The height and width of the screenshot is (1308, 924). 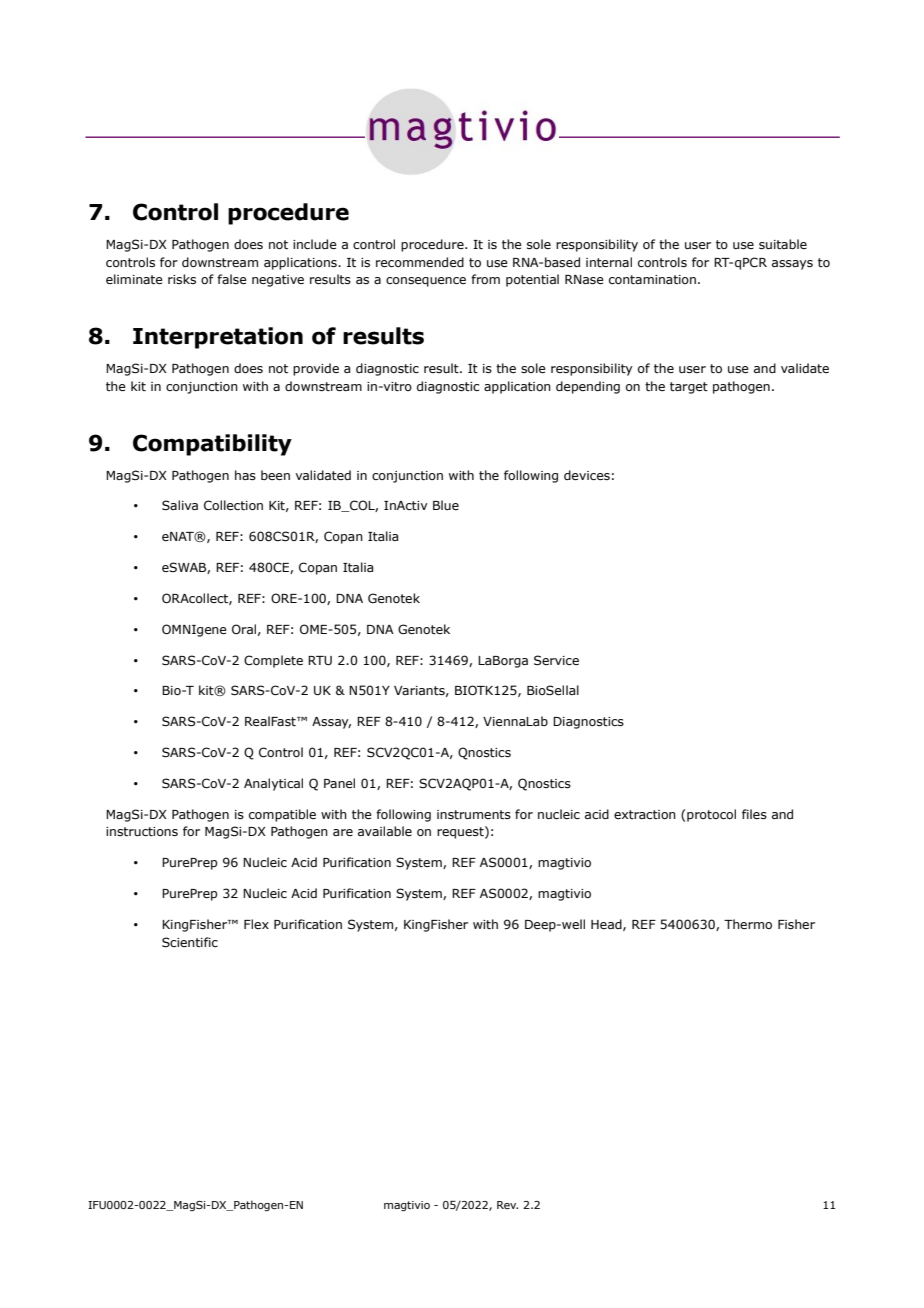 I want to click on false, so click(x=232, y=279).
